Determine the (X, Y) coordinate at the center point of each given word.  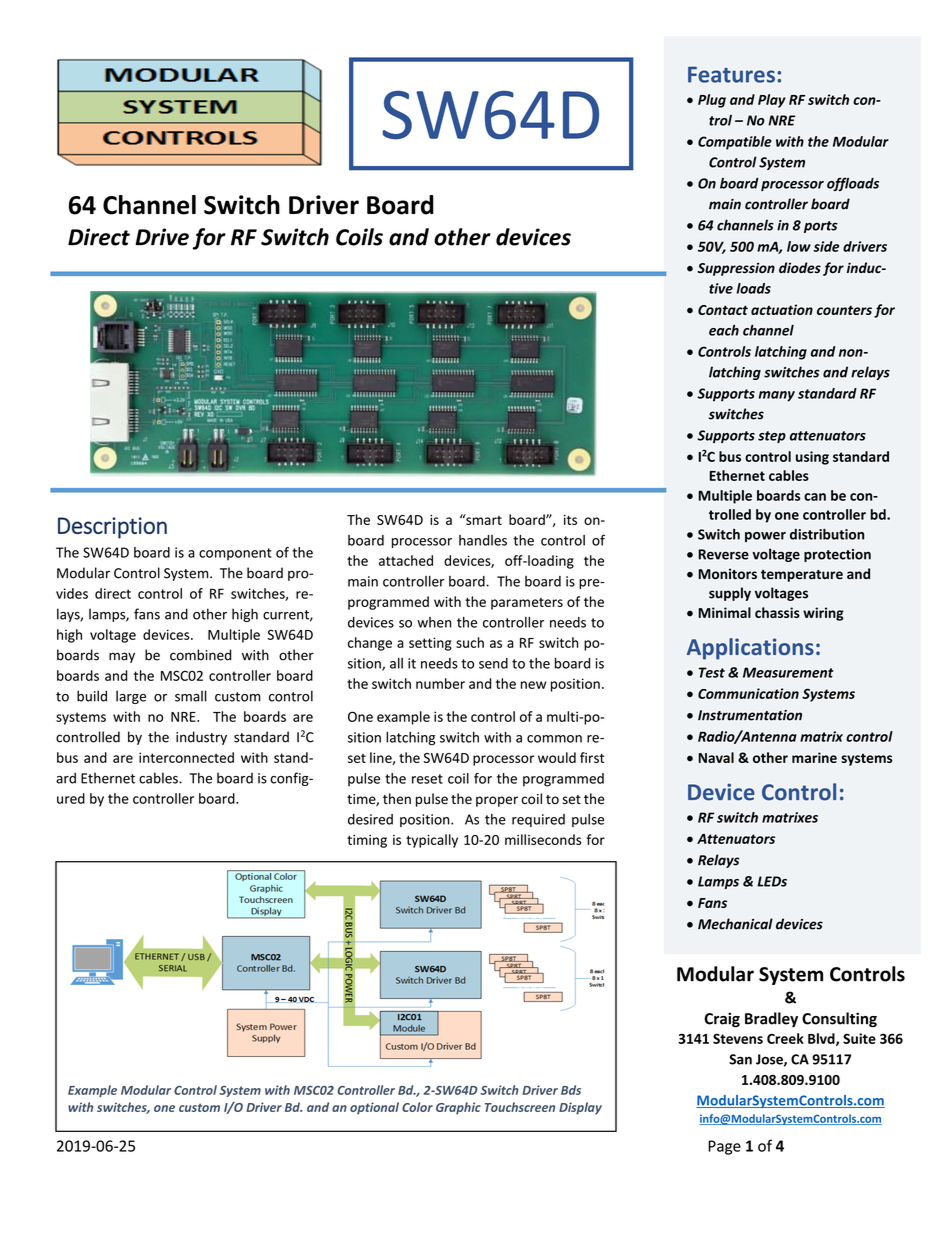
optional (374, 1108)
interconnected (186, 757)
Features (731, 74)
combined (200, 655)
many (776, 396)
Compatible (735, 143)
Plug (712, 101)
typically (432, 841)
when (434, 622)
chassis (777, 612)
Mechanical (735, 924)
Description (112, 528)
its (570, 520)
